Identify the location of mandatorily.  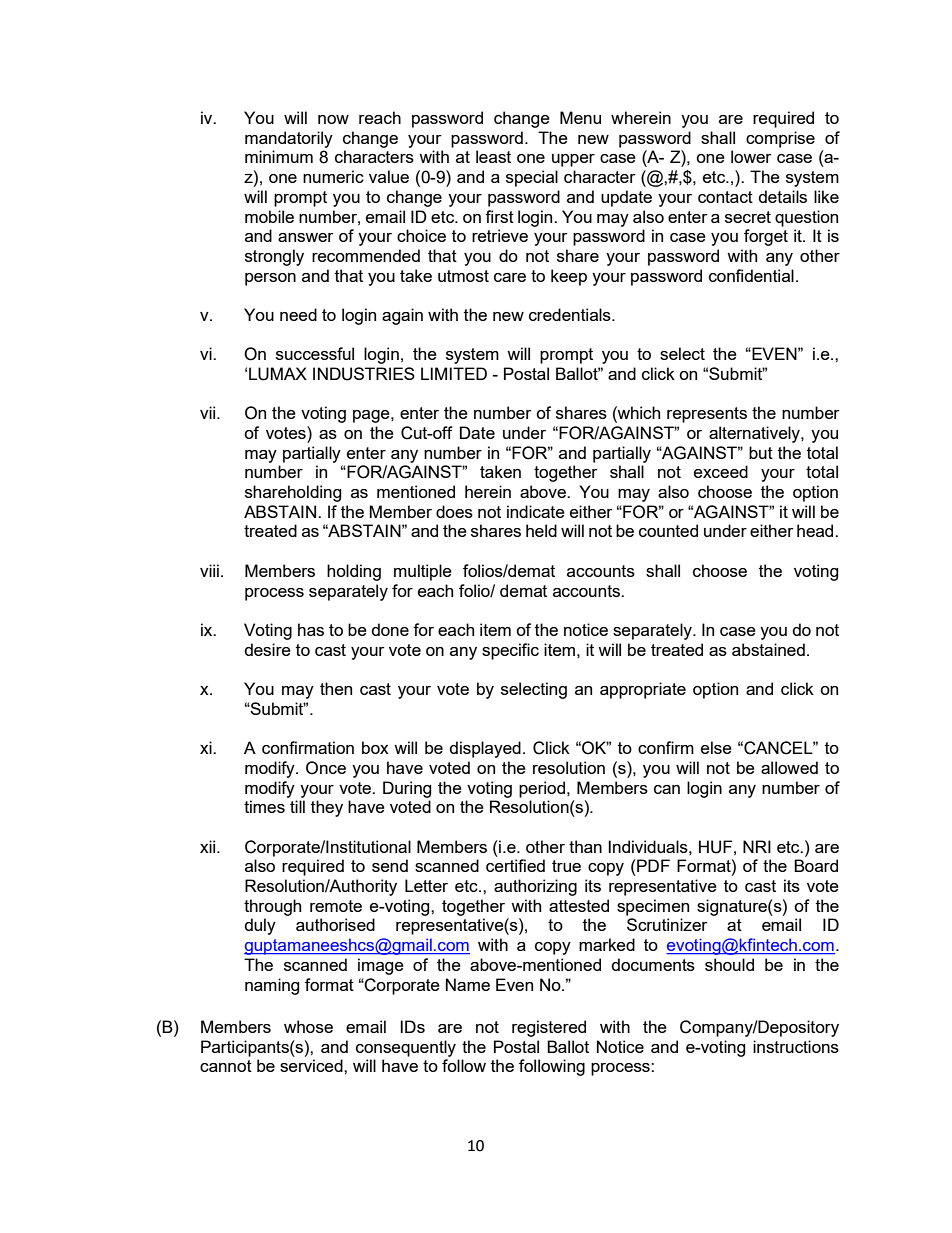
(289, 139).
